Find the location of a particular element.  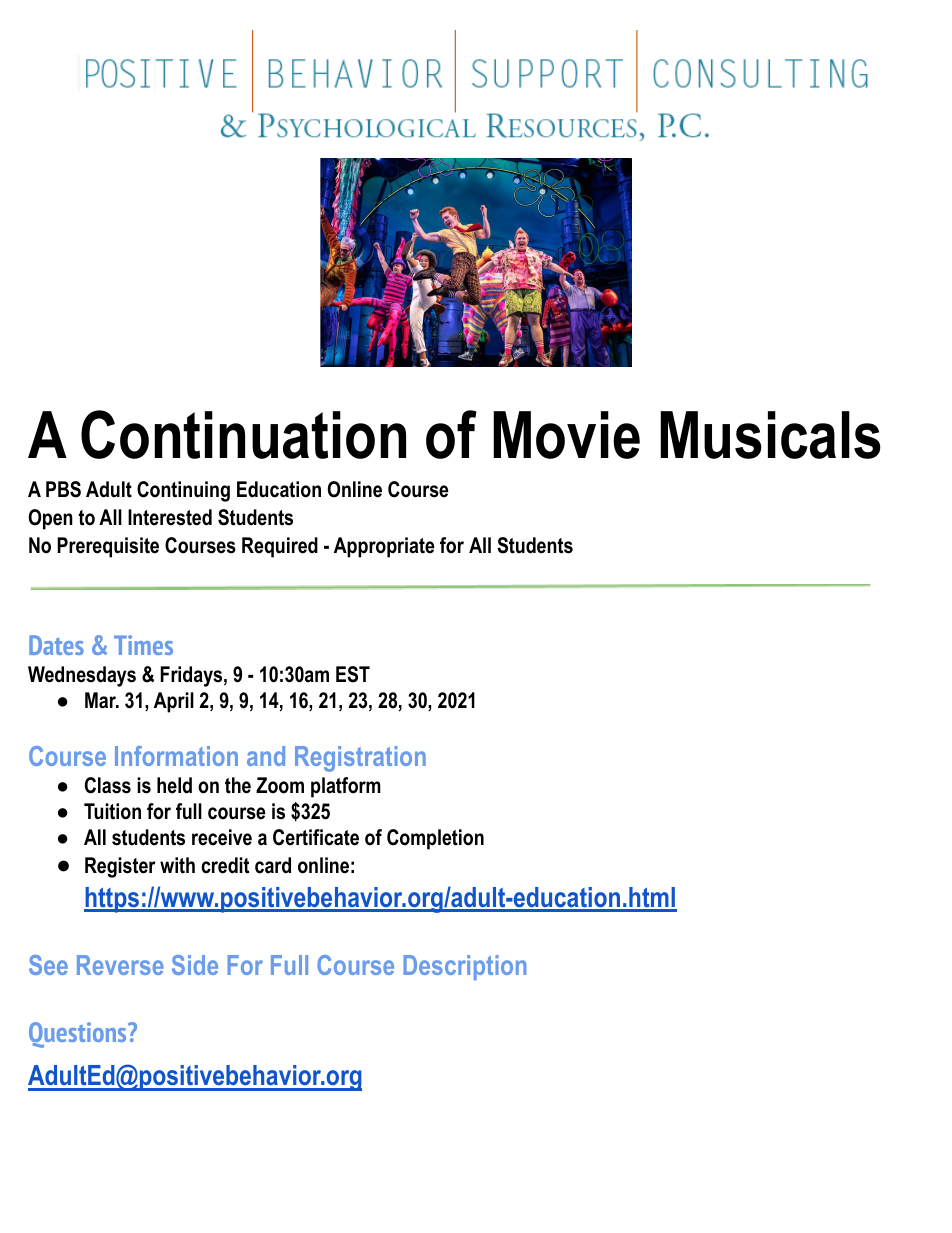

Movie is located at coordinates (566, 435).
